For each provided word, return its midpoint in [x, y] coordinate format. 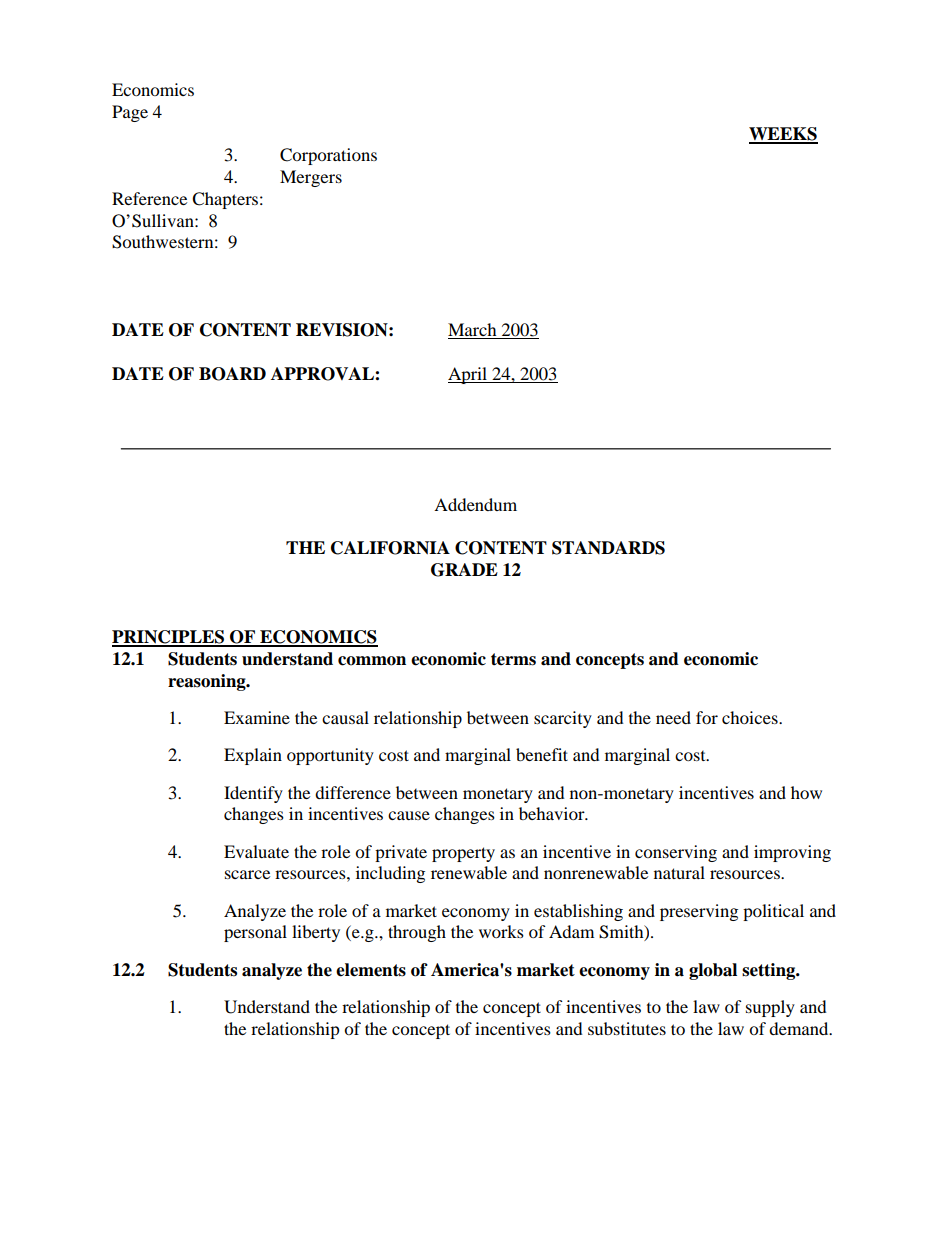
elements [371, 970]
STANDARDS [608, 548]
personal [255, 933]
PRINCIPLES [169, 638]
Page [130, 113]
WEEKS [783, 135]
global [713, 971]
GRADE [464, 570]
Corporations [328, 156]
